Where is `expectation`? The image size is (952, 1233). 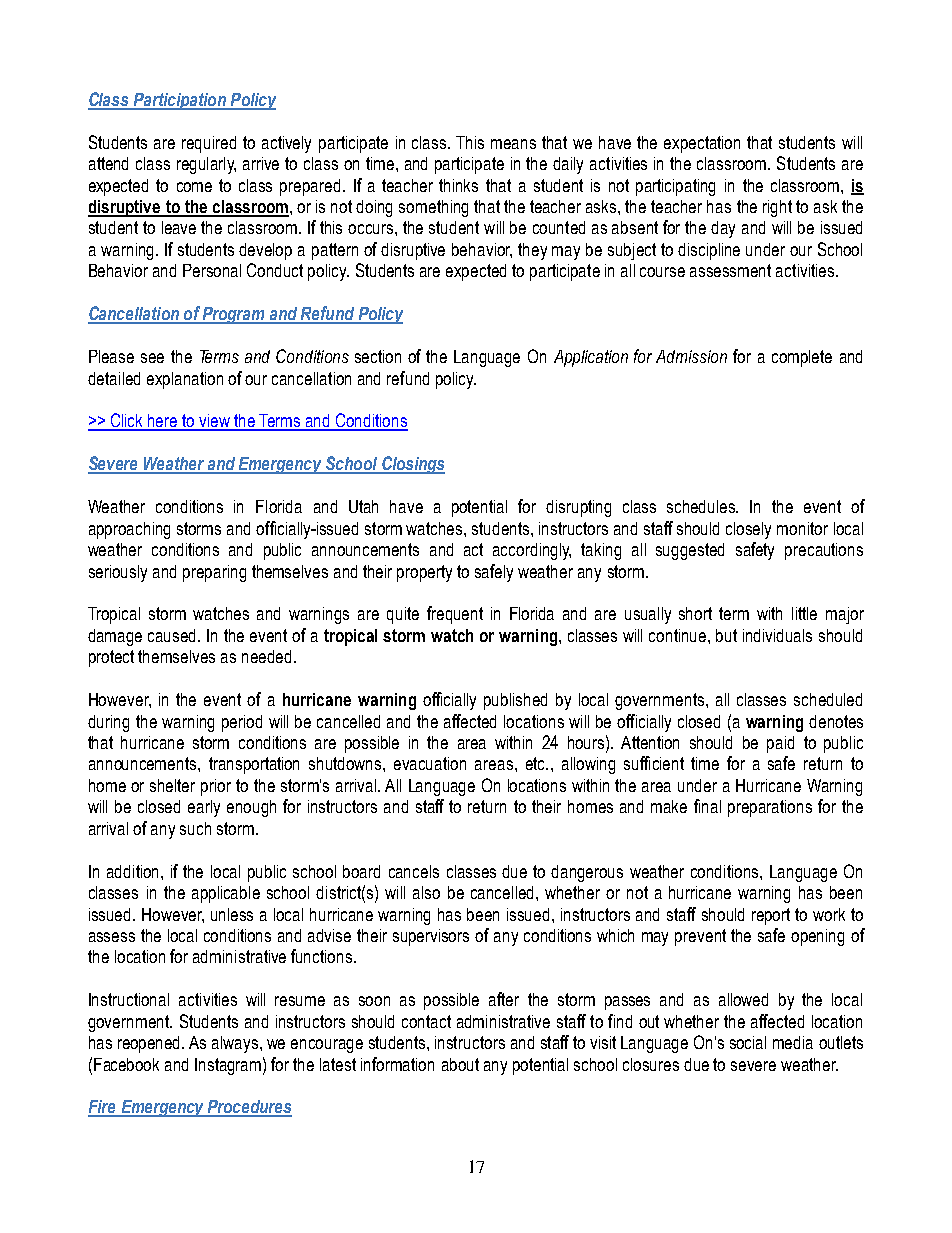
expectation is located at coordinates (702, 144).
